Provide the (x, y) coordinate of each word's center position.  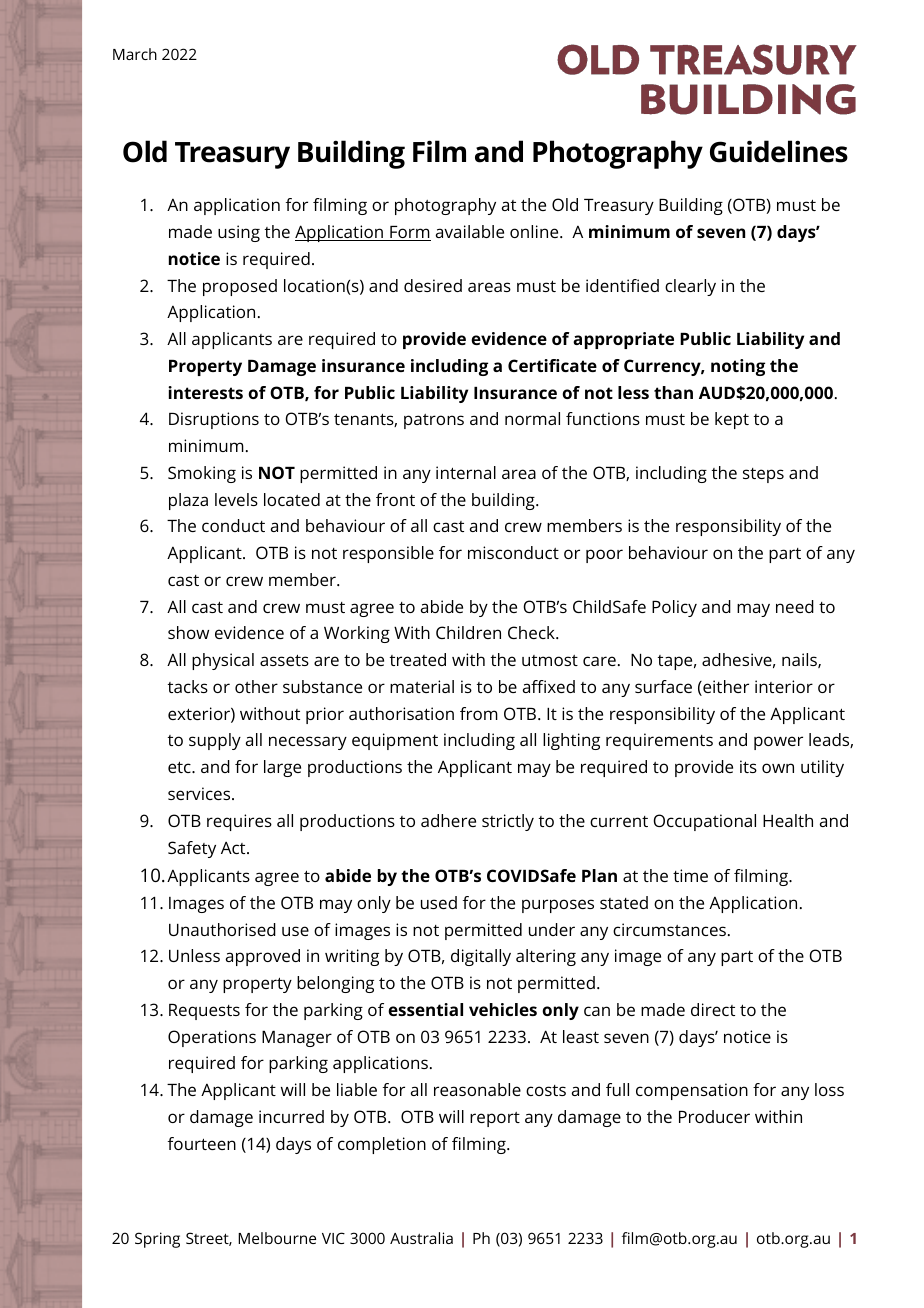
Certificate (552, 365)
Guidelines (779, 151)
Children (468, 632)
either (725, 688)
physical (223, 661)
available (470, 231)
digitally (481, 957)
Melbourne (277, 1238)
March (135, 54)
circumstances (669, 929)
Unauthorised (222, 929)
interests (205, 392)
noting (738, 367)
